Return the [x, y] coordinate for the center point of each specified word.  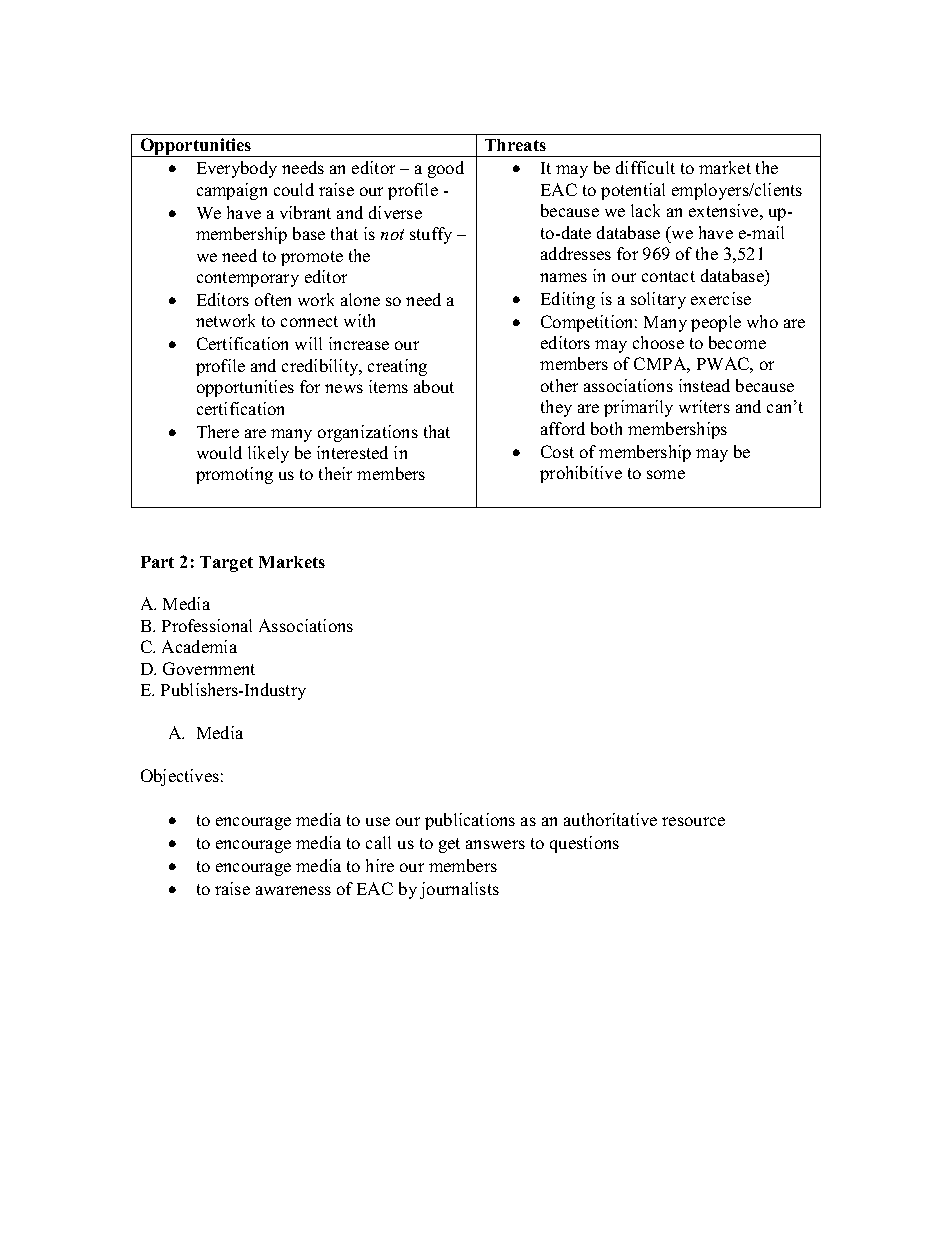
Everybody [237, 169]
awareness [293, 890]
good [446, 169]
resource [693, 821]
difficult [645, 167]
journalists [459, 890]
